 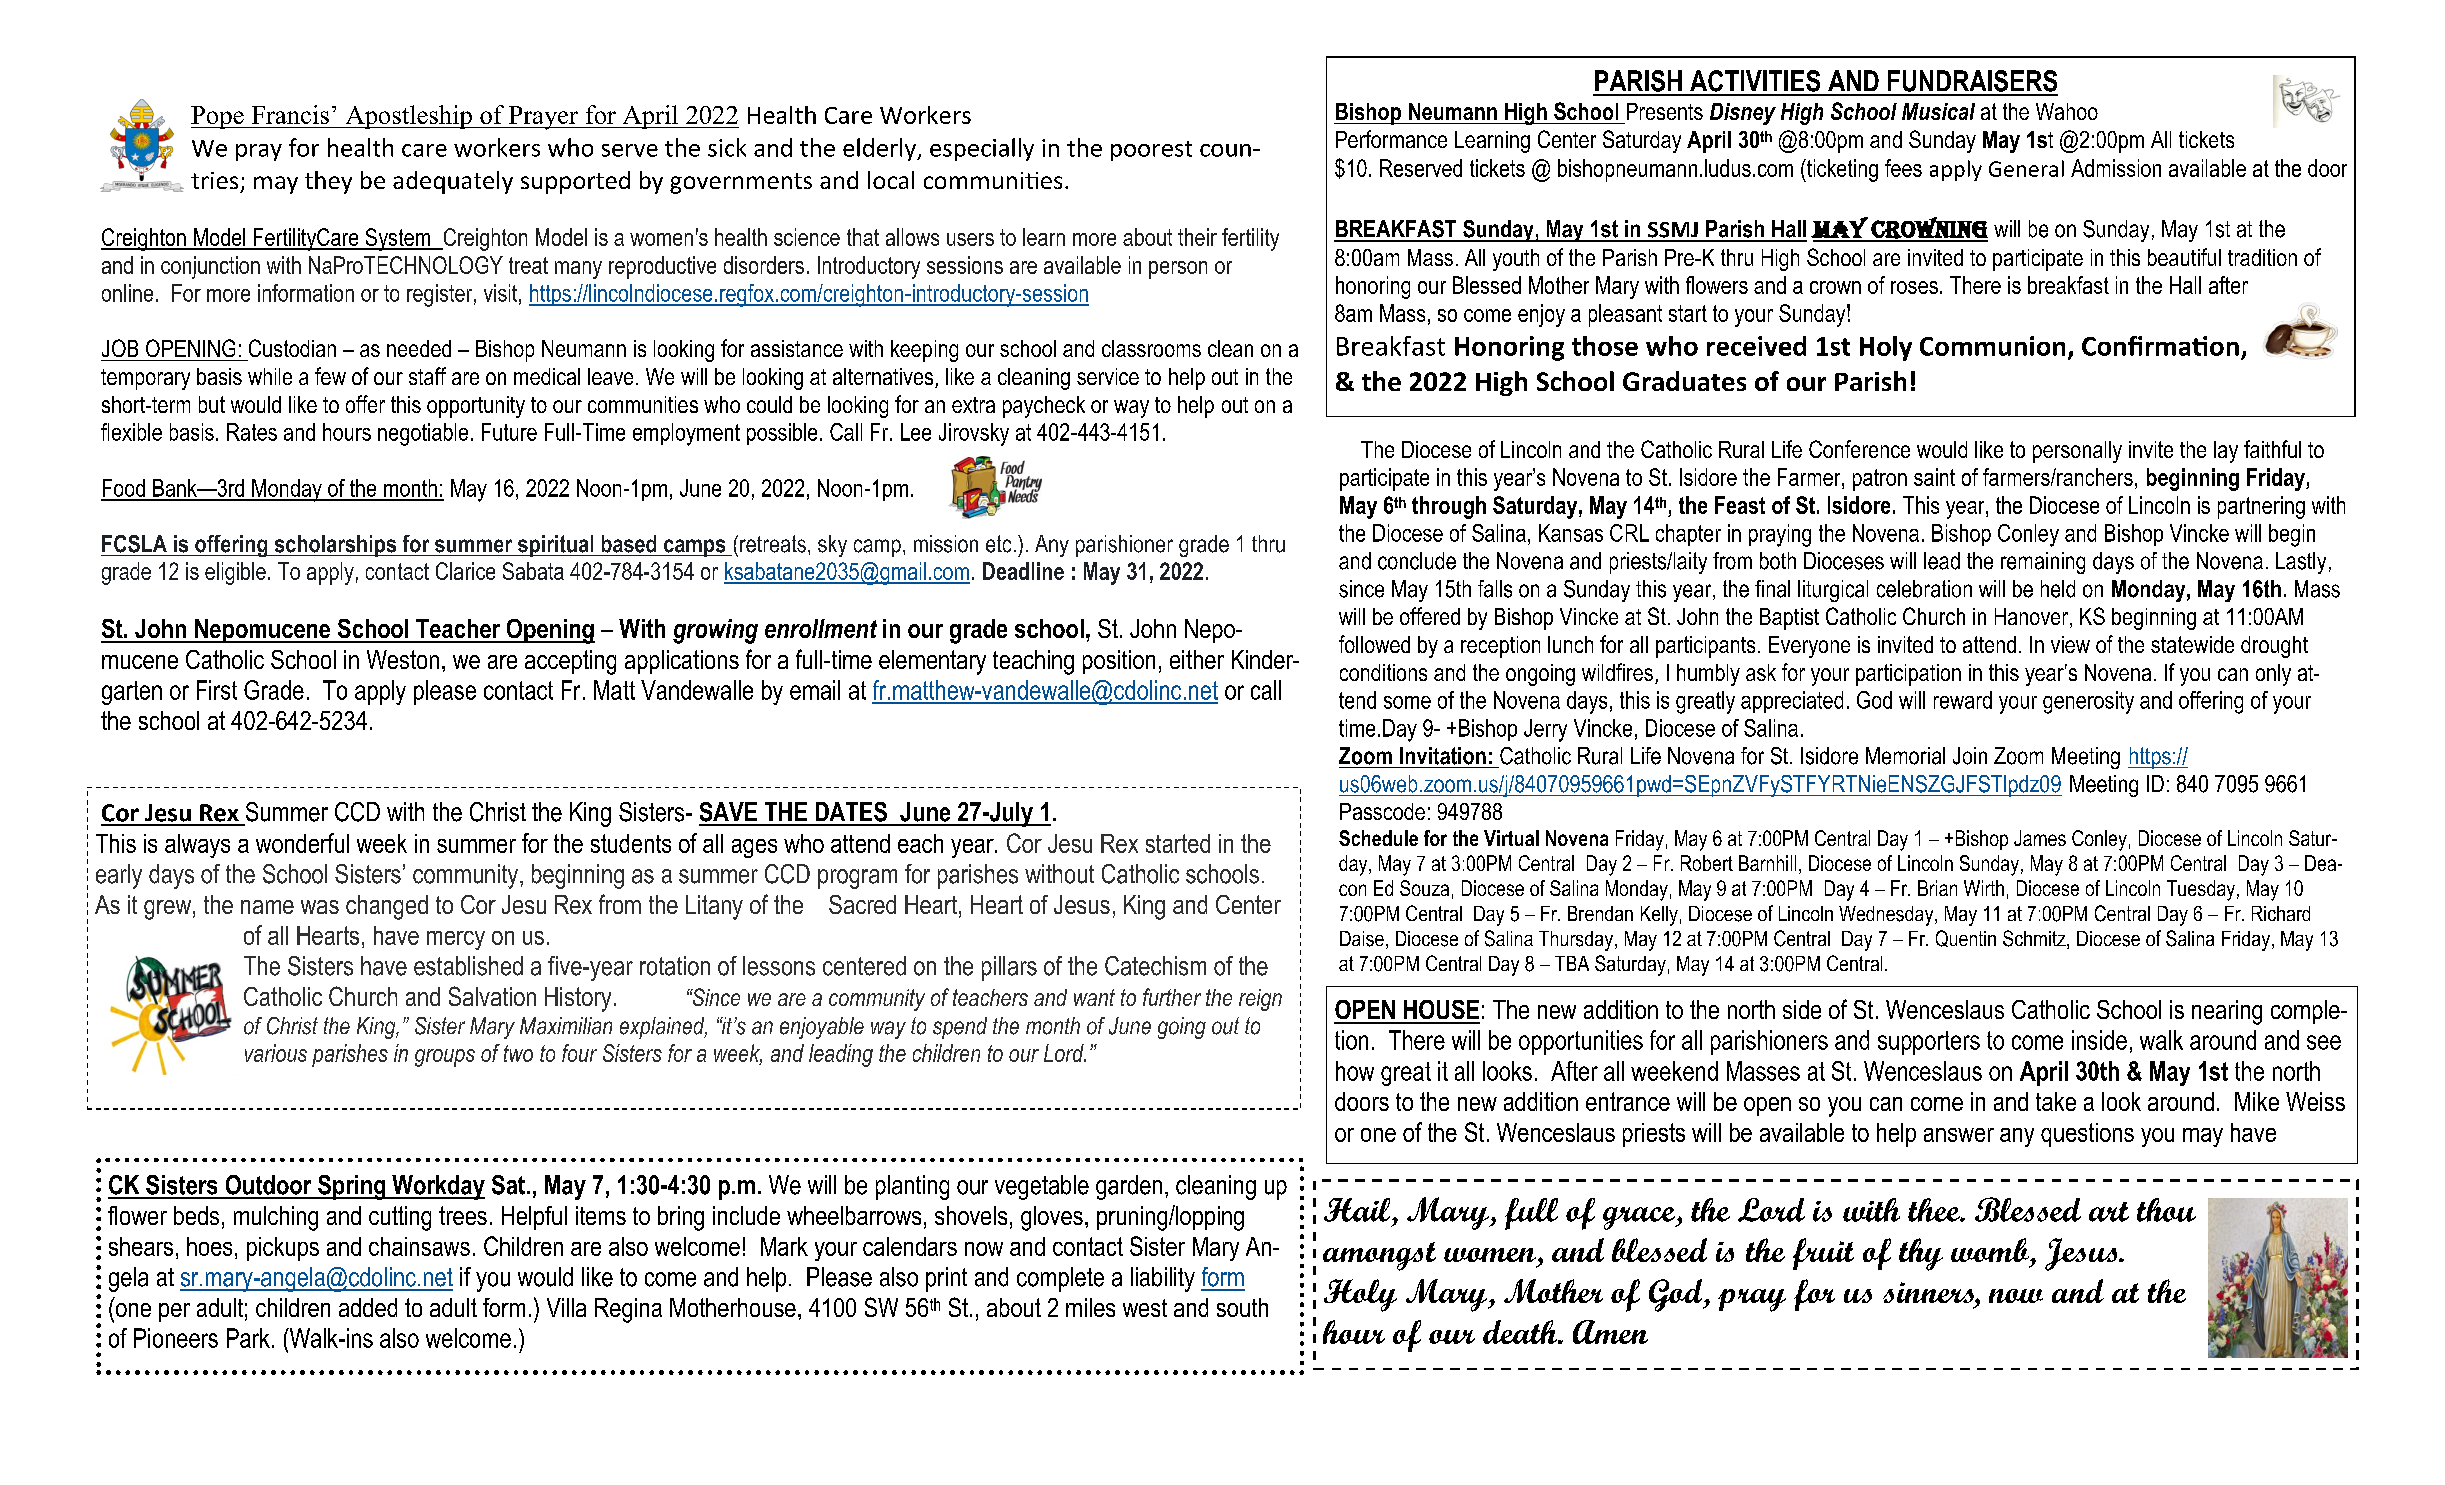 What do you see at coordinates (409, 117) in the page?
I see `Apostleship` at bounding box center [409, 117].
